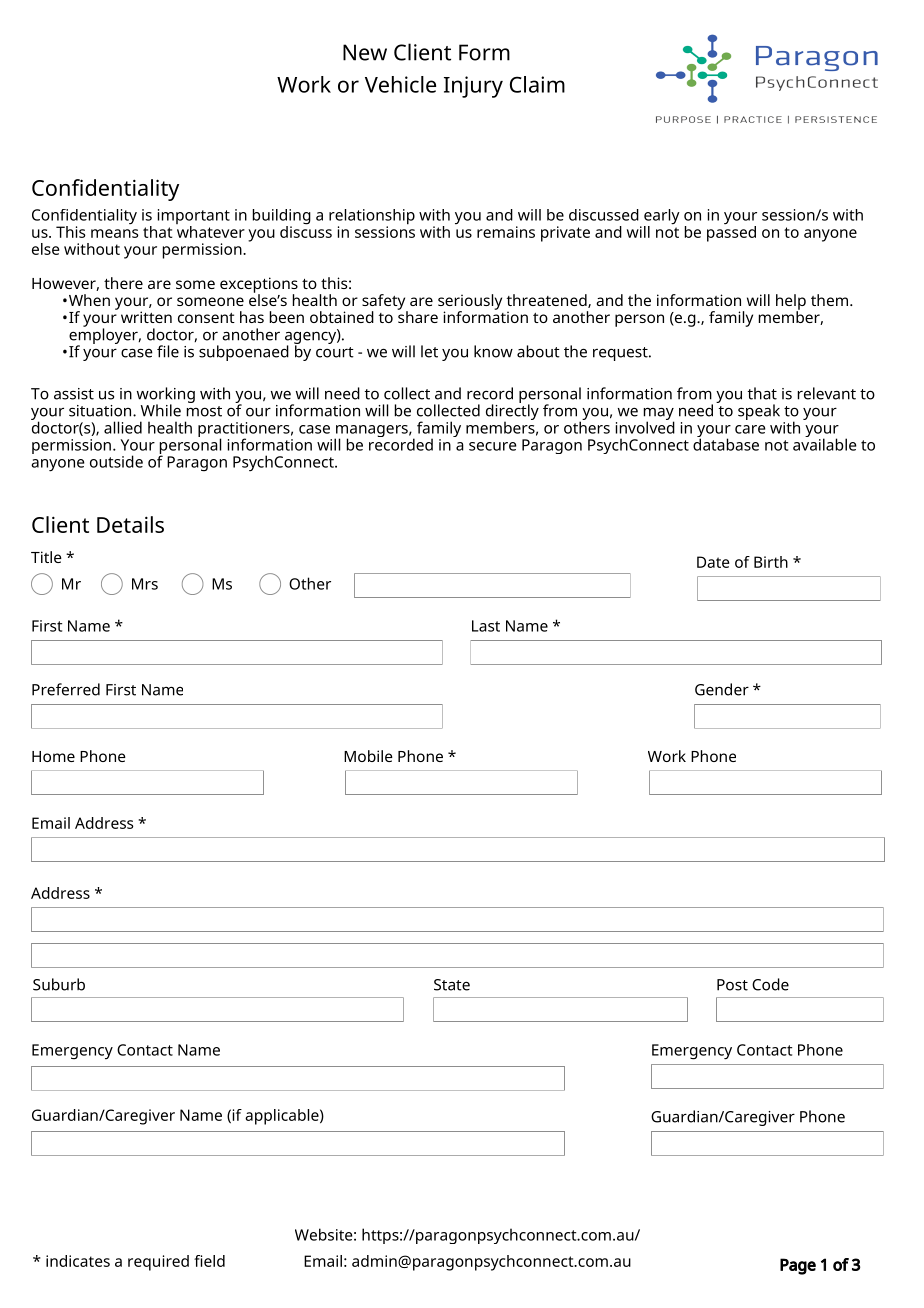 The height and width of the image is (1308, 924). Describe the element at coordinates (209, 1261) in the image. I see `field` at that location.
